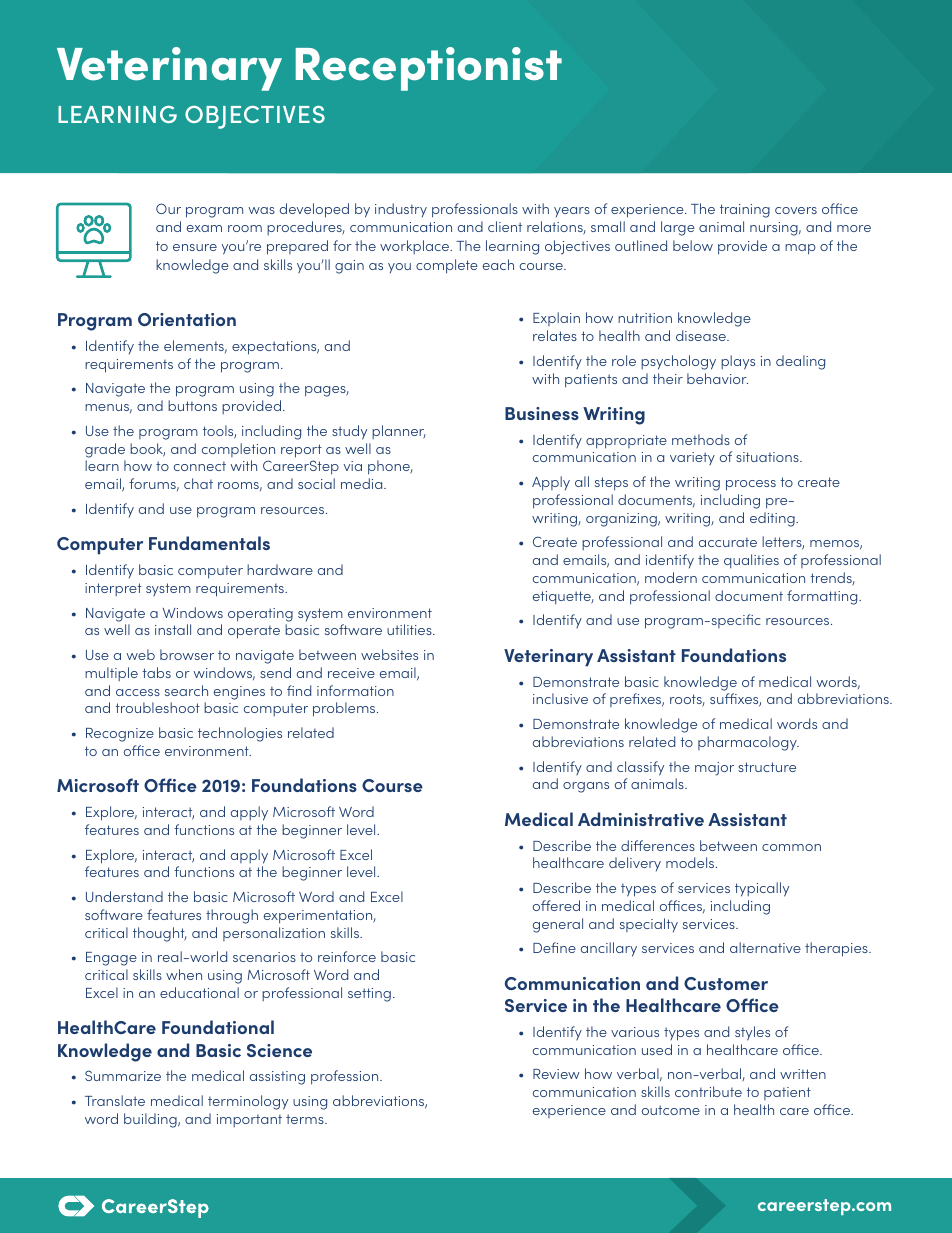 Image resolution: width=952 pixels, height=1233 pixels. I want to click on plays, so click(738, 362).
